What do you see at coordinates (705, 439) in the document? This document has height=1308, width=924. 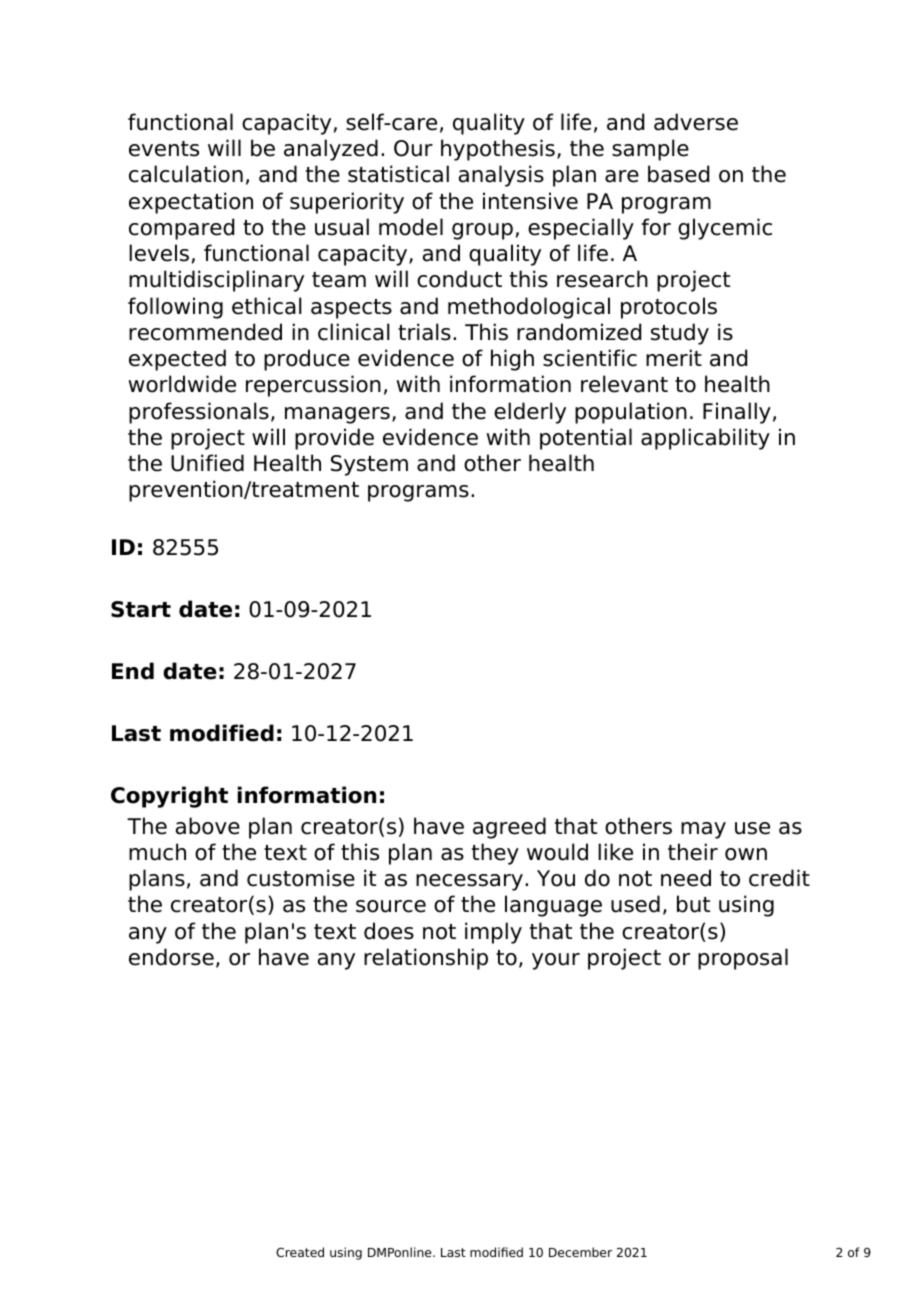 I see `applicability` at bounding box center [705, 439].
